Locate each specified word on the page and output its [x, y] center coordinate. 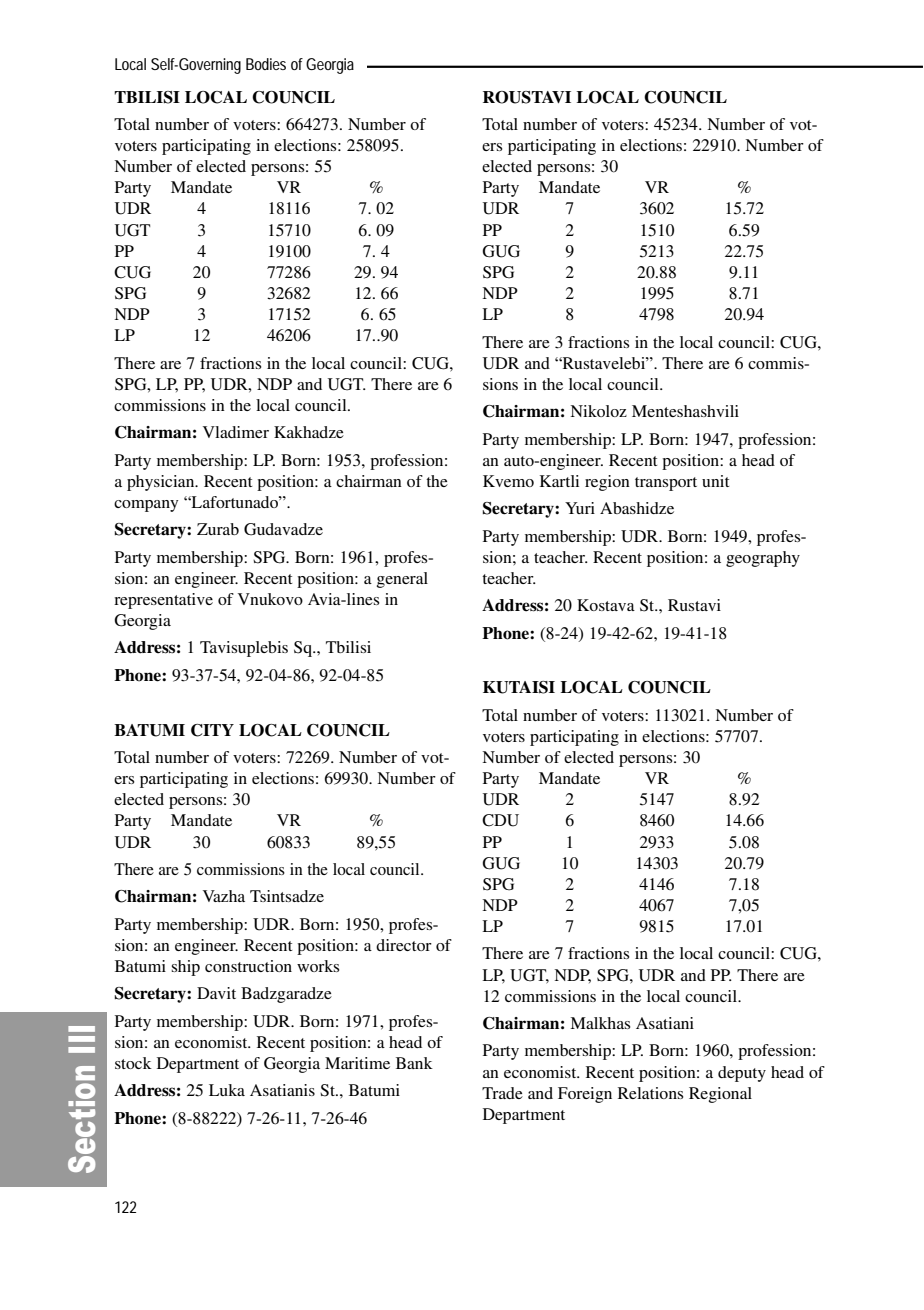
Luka [227, 1090]
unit [715, 481]
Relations [650, 1093]
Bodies [266, 64]
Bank [414, 1063]
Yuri [580, 508]
